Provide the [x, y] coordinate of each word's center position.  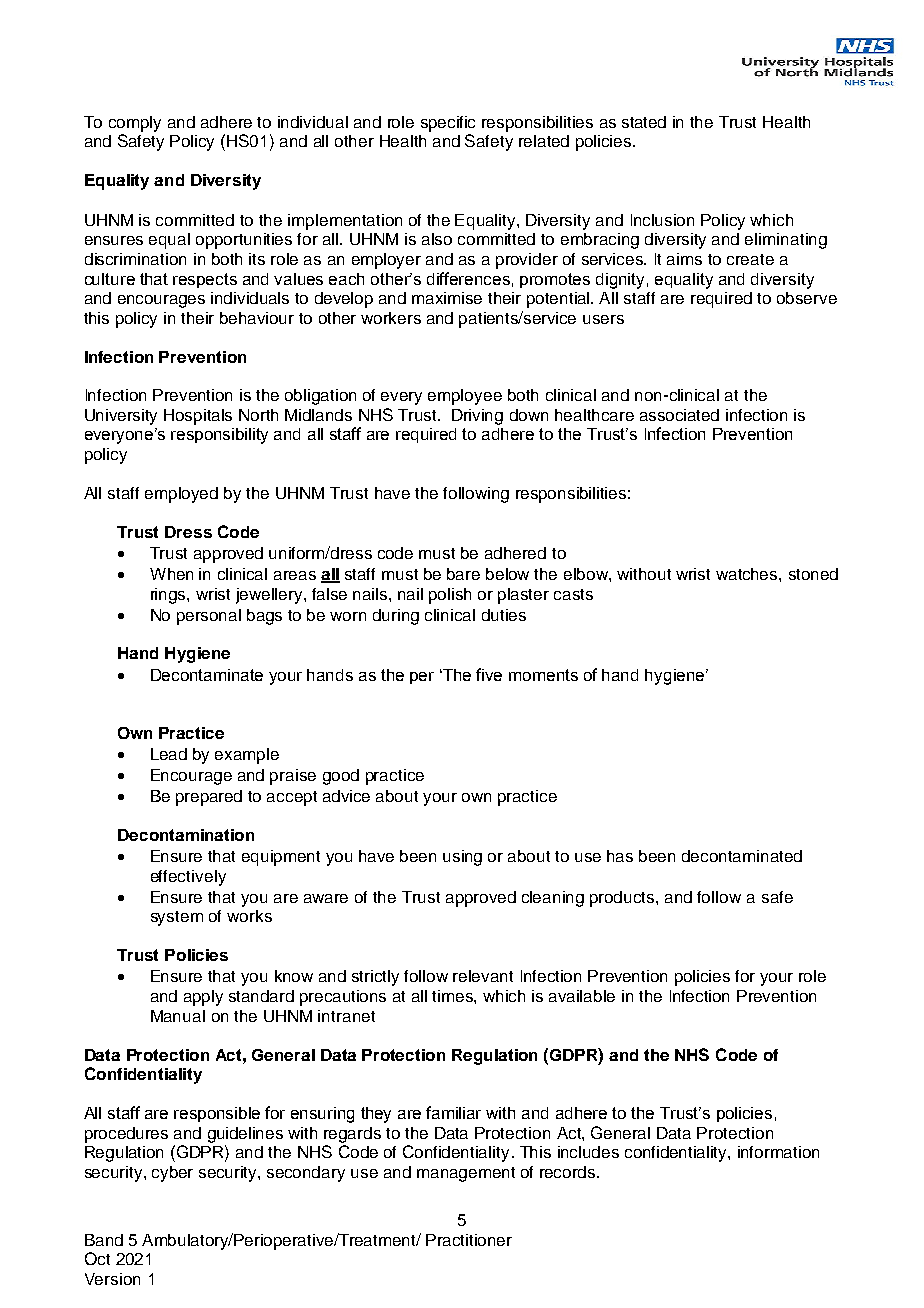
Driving [477, 417]
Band [104, 1240]
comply [135, 124]
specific [448, 124]
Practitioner [469, 1240]
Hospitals [198, 417]
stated [644, 122]
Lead [169, 754]
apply [203, 998]
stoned [813, 574]
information [778, 1152]
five [489, 674]
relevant [483, 976]
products [623, 899]
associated [679, 415]
